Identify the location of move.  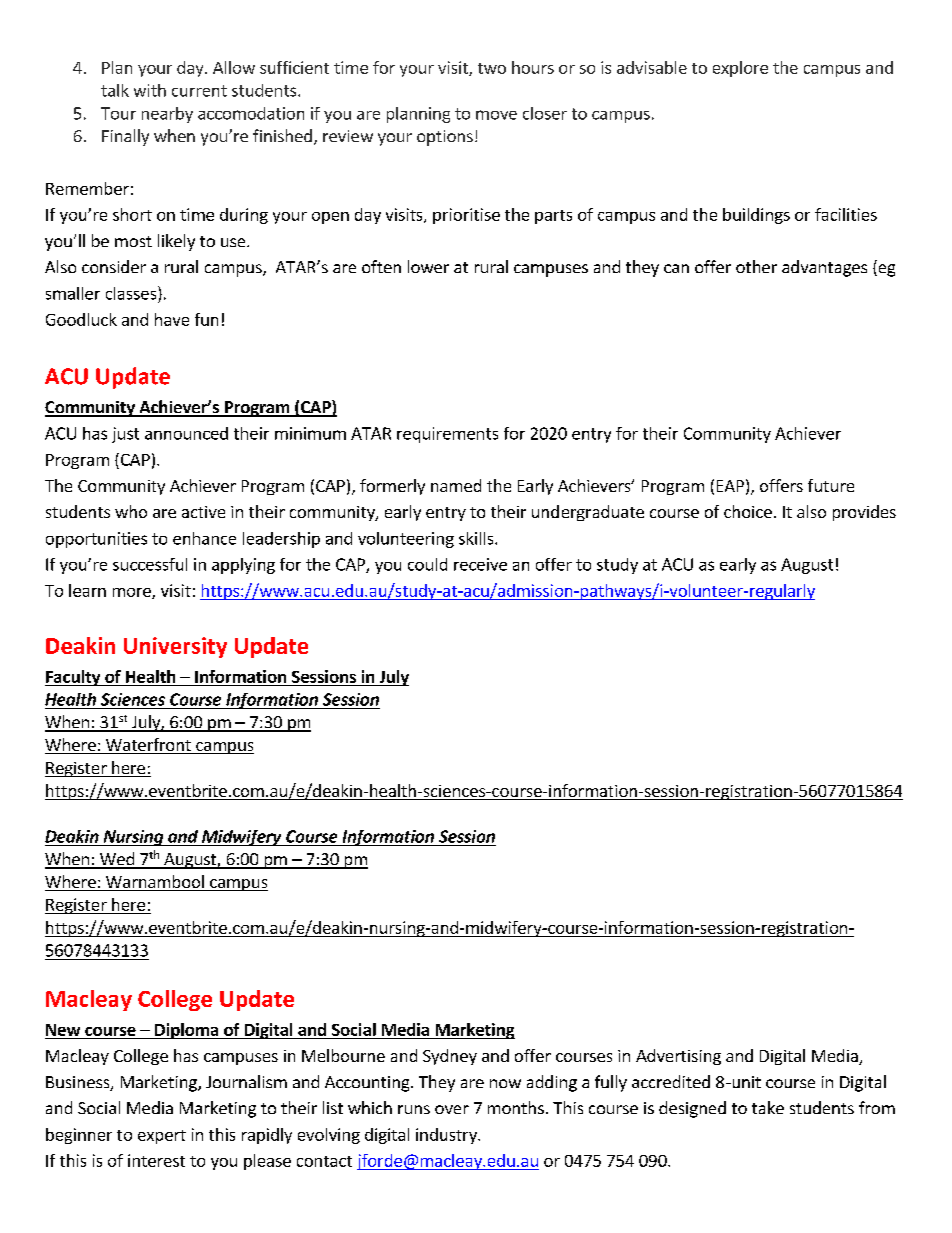
(496, 115).
